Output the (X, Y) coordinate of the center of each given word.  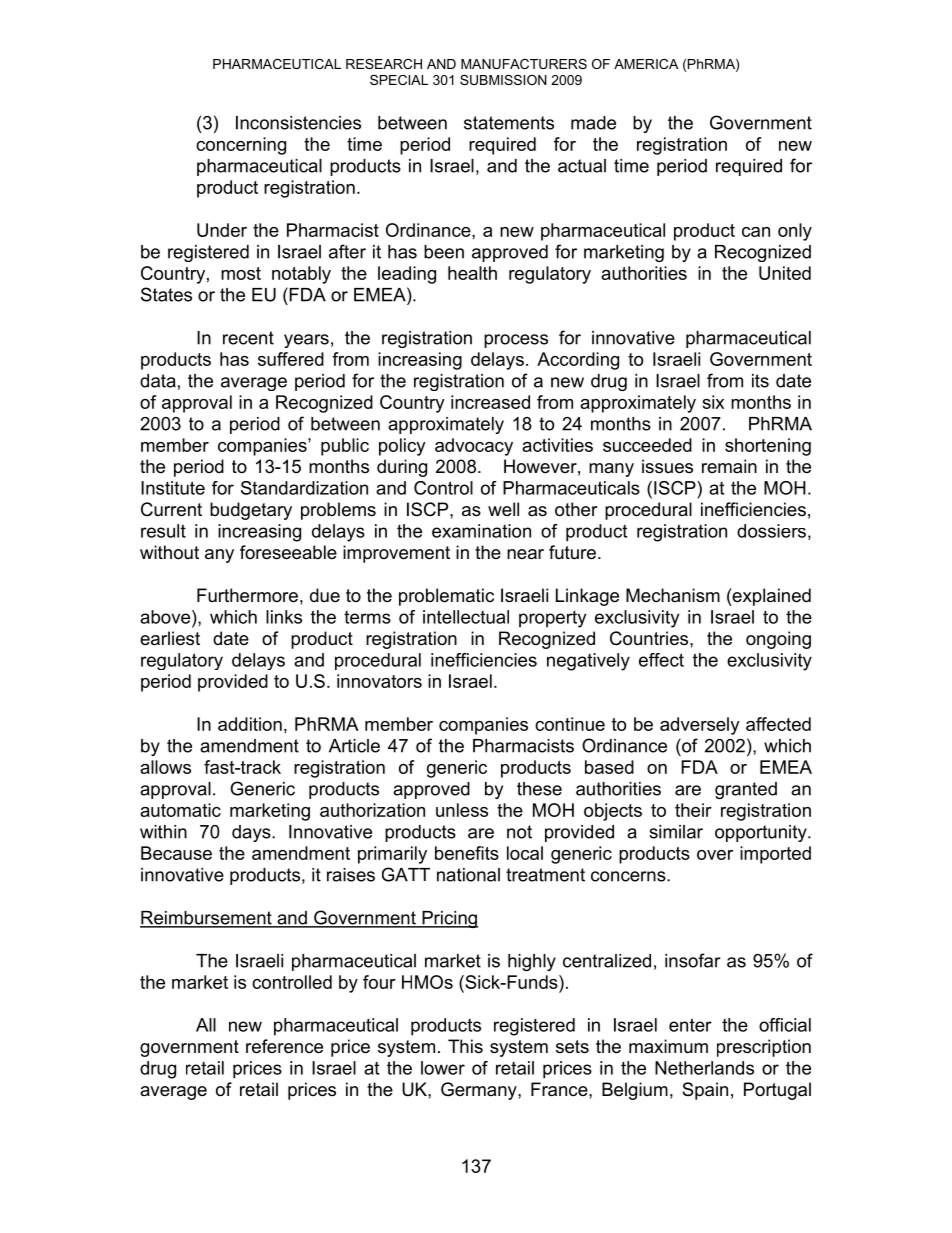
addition (250, 724)
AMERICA (646, 64)
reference (284, 1046)
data (158, 381)
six (713, 402)
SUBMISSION (503, 80)
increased (490, 402)
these (539, 789)
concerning (241, 146)
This (465, 1046)
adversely (700, 726)
